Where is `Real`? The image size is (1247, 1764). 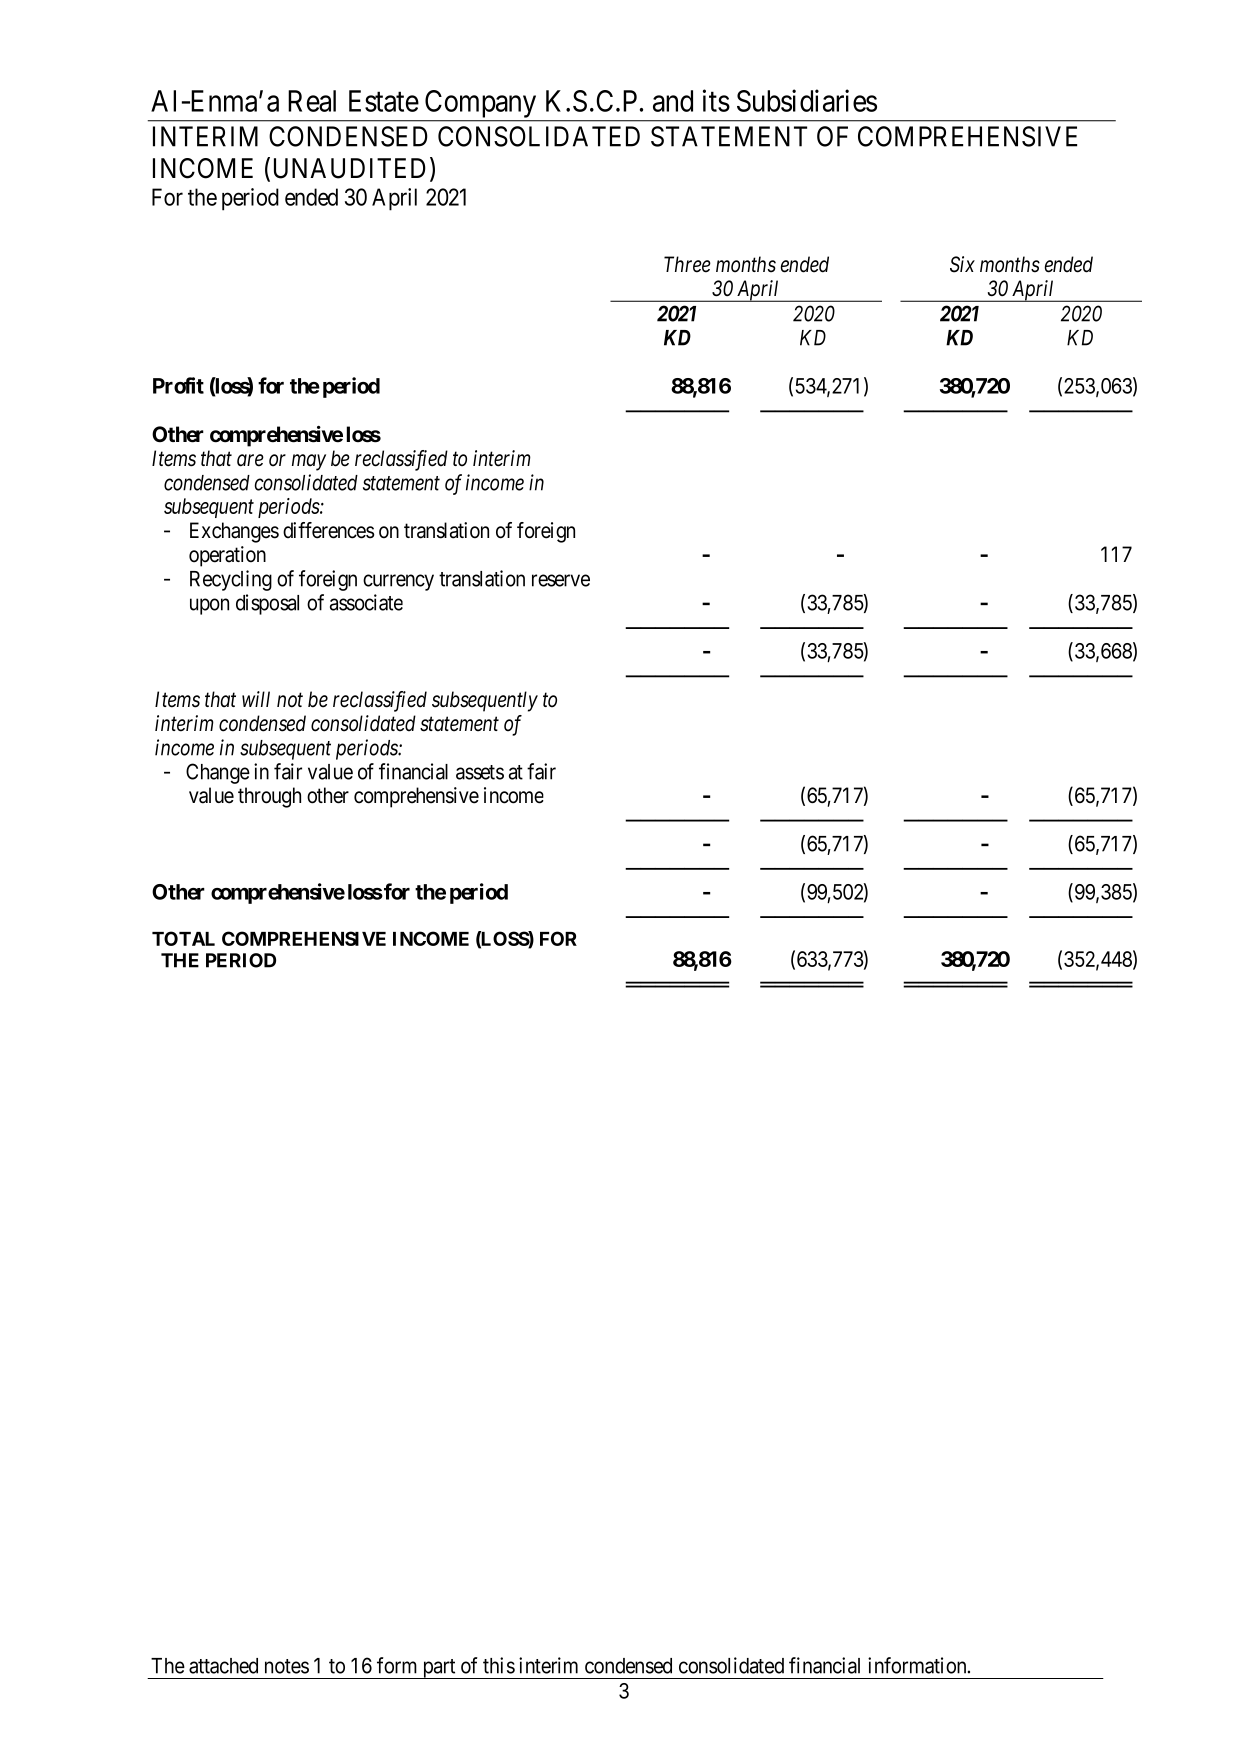 Real is located at coordinates (312, 101).
